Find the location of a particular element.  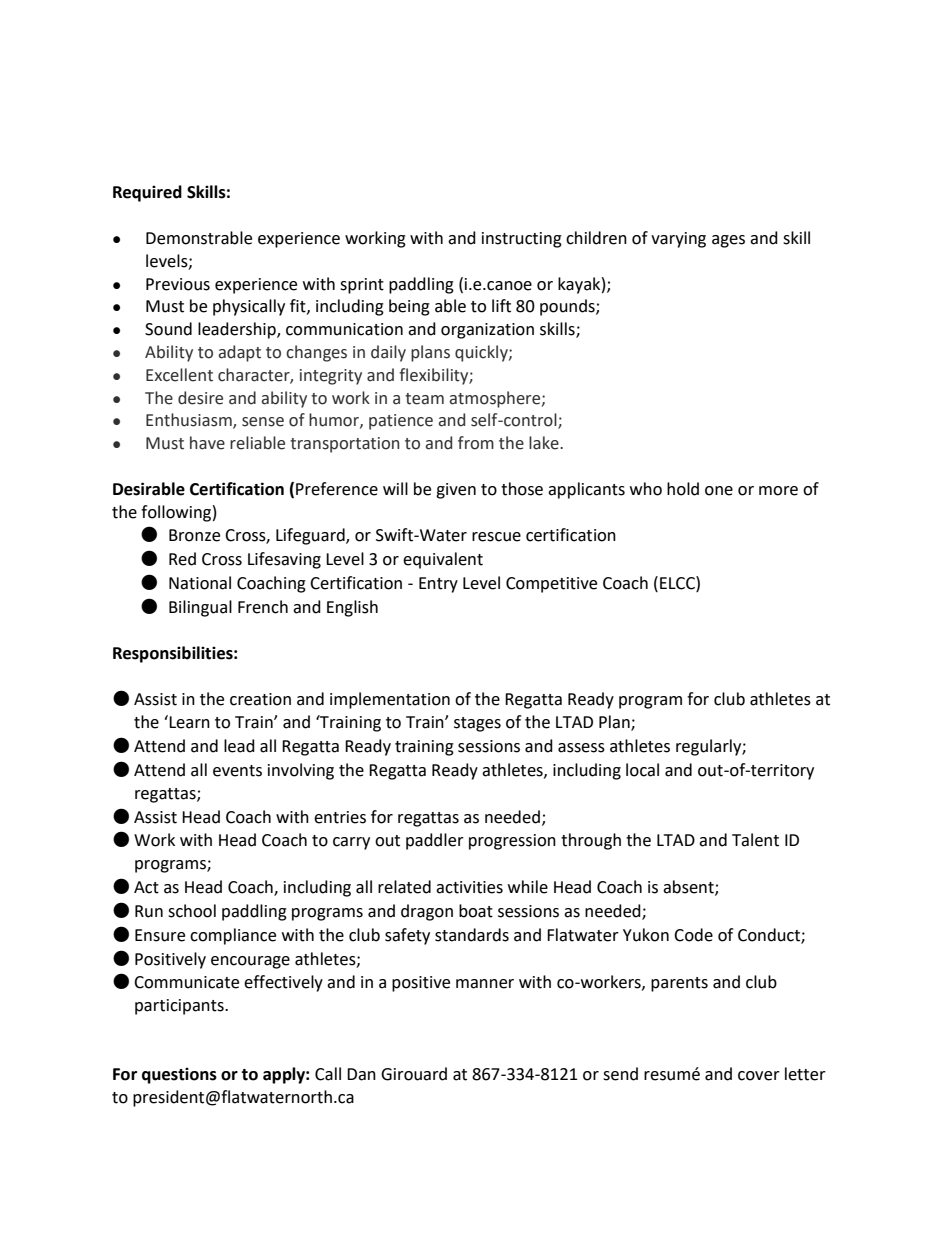

varying is located at coordinates (678, 240).
